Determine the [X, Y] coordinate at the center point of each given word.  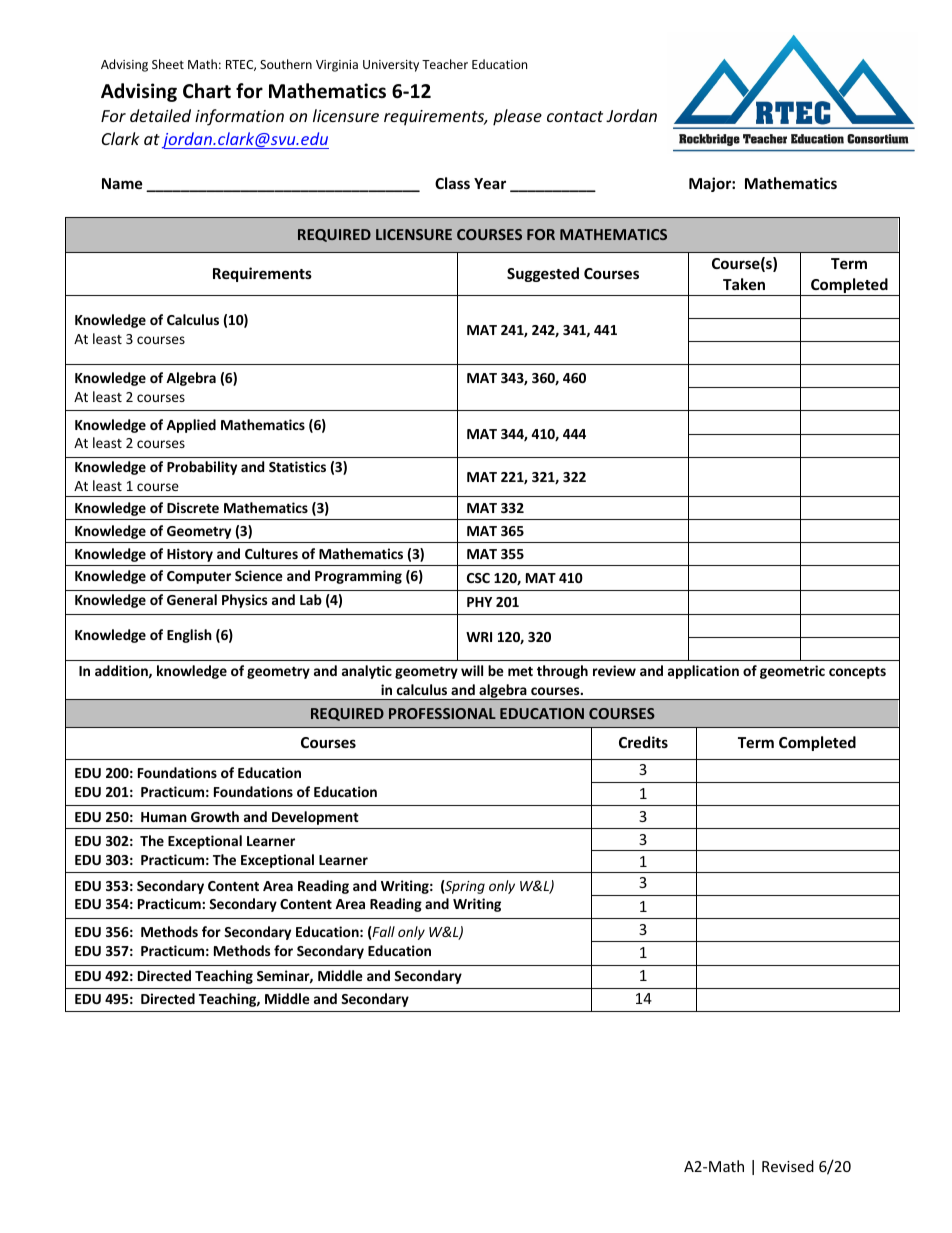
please [517, 117]
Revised [788, 1166]
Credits [643, 742]
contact [575, 116]
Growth [215, 816]
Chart [207, 91]
